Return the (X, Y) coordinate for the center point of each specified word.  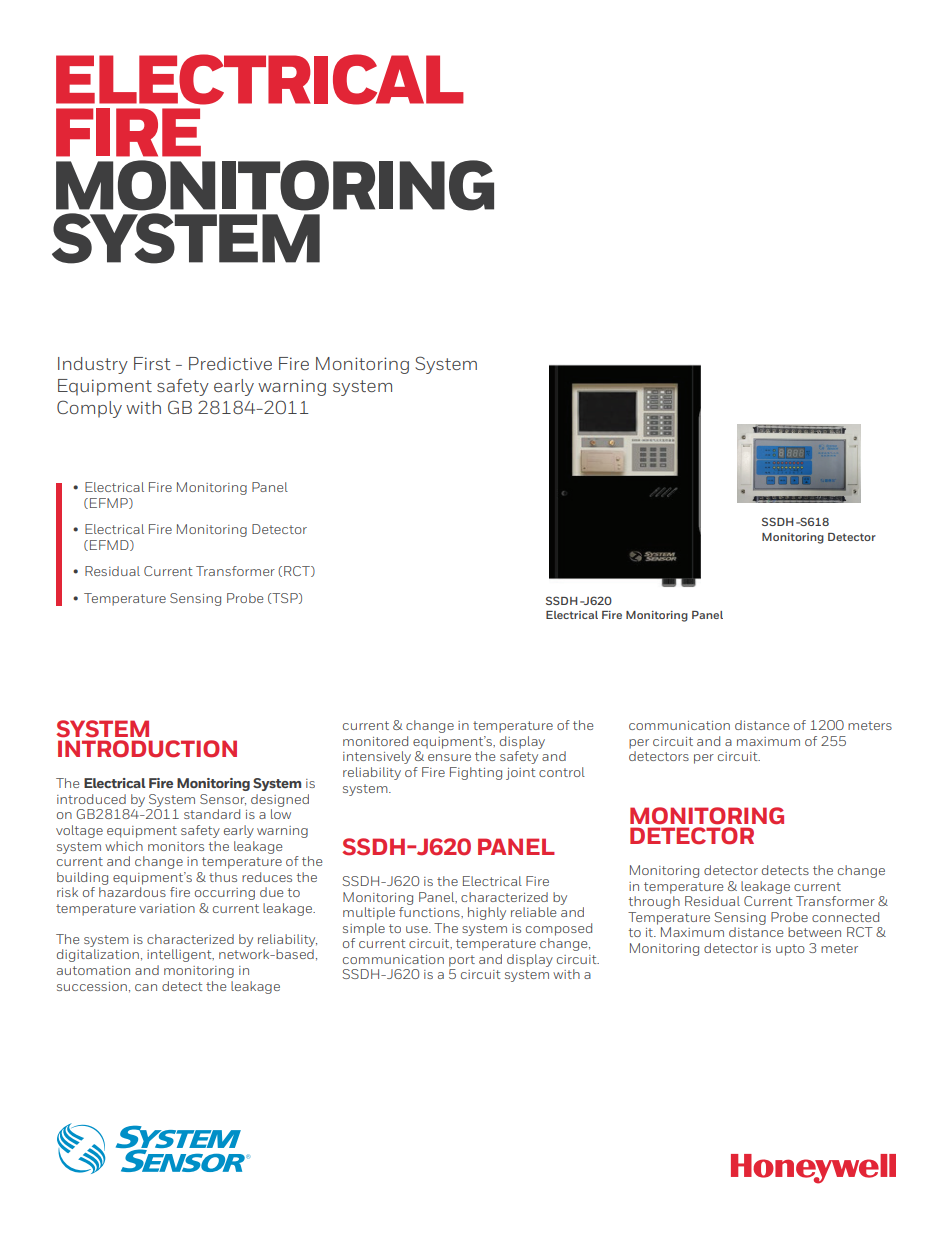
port (462, 961)
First (152, 363)
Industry (93, 365)
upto (790, 950)
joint (521, 774)
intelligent (180, 955)
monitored (375, 741)
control (562, 772)
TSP (285, 598)
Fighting (476, 773)
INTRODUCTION (147, 749)
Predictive (230, 363)
